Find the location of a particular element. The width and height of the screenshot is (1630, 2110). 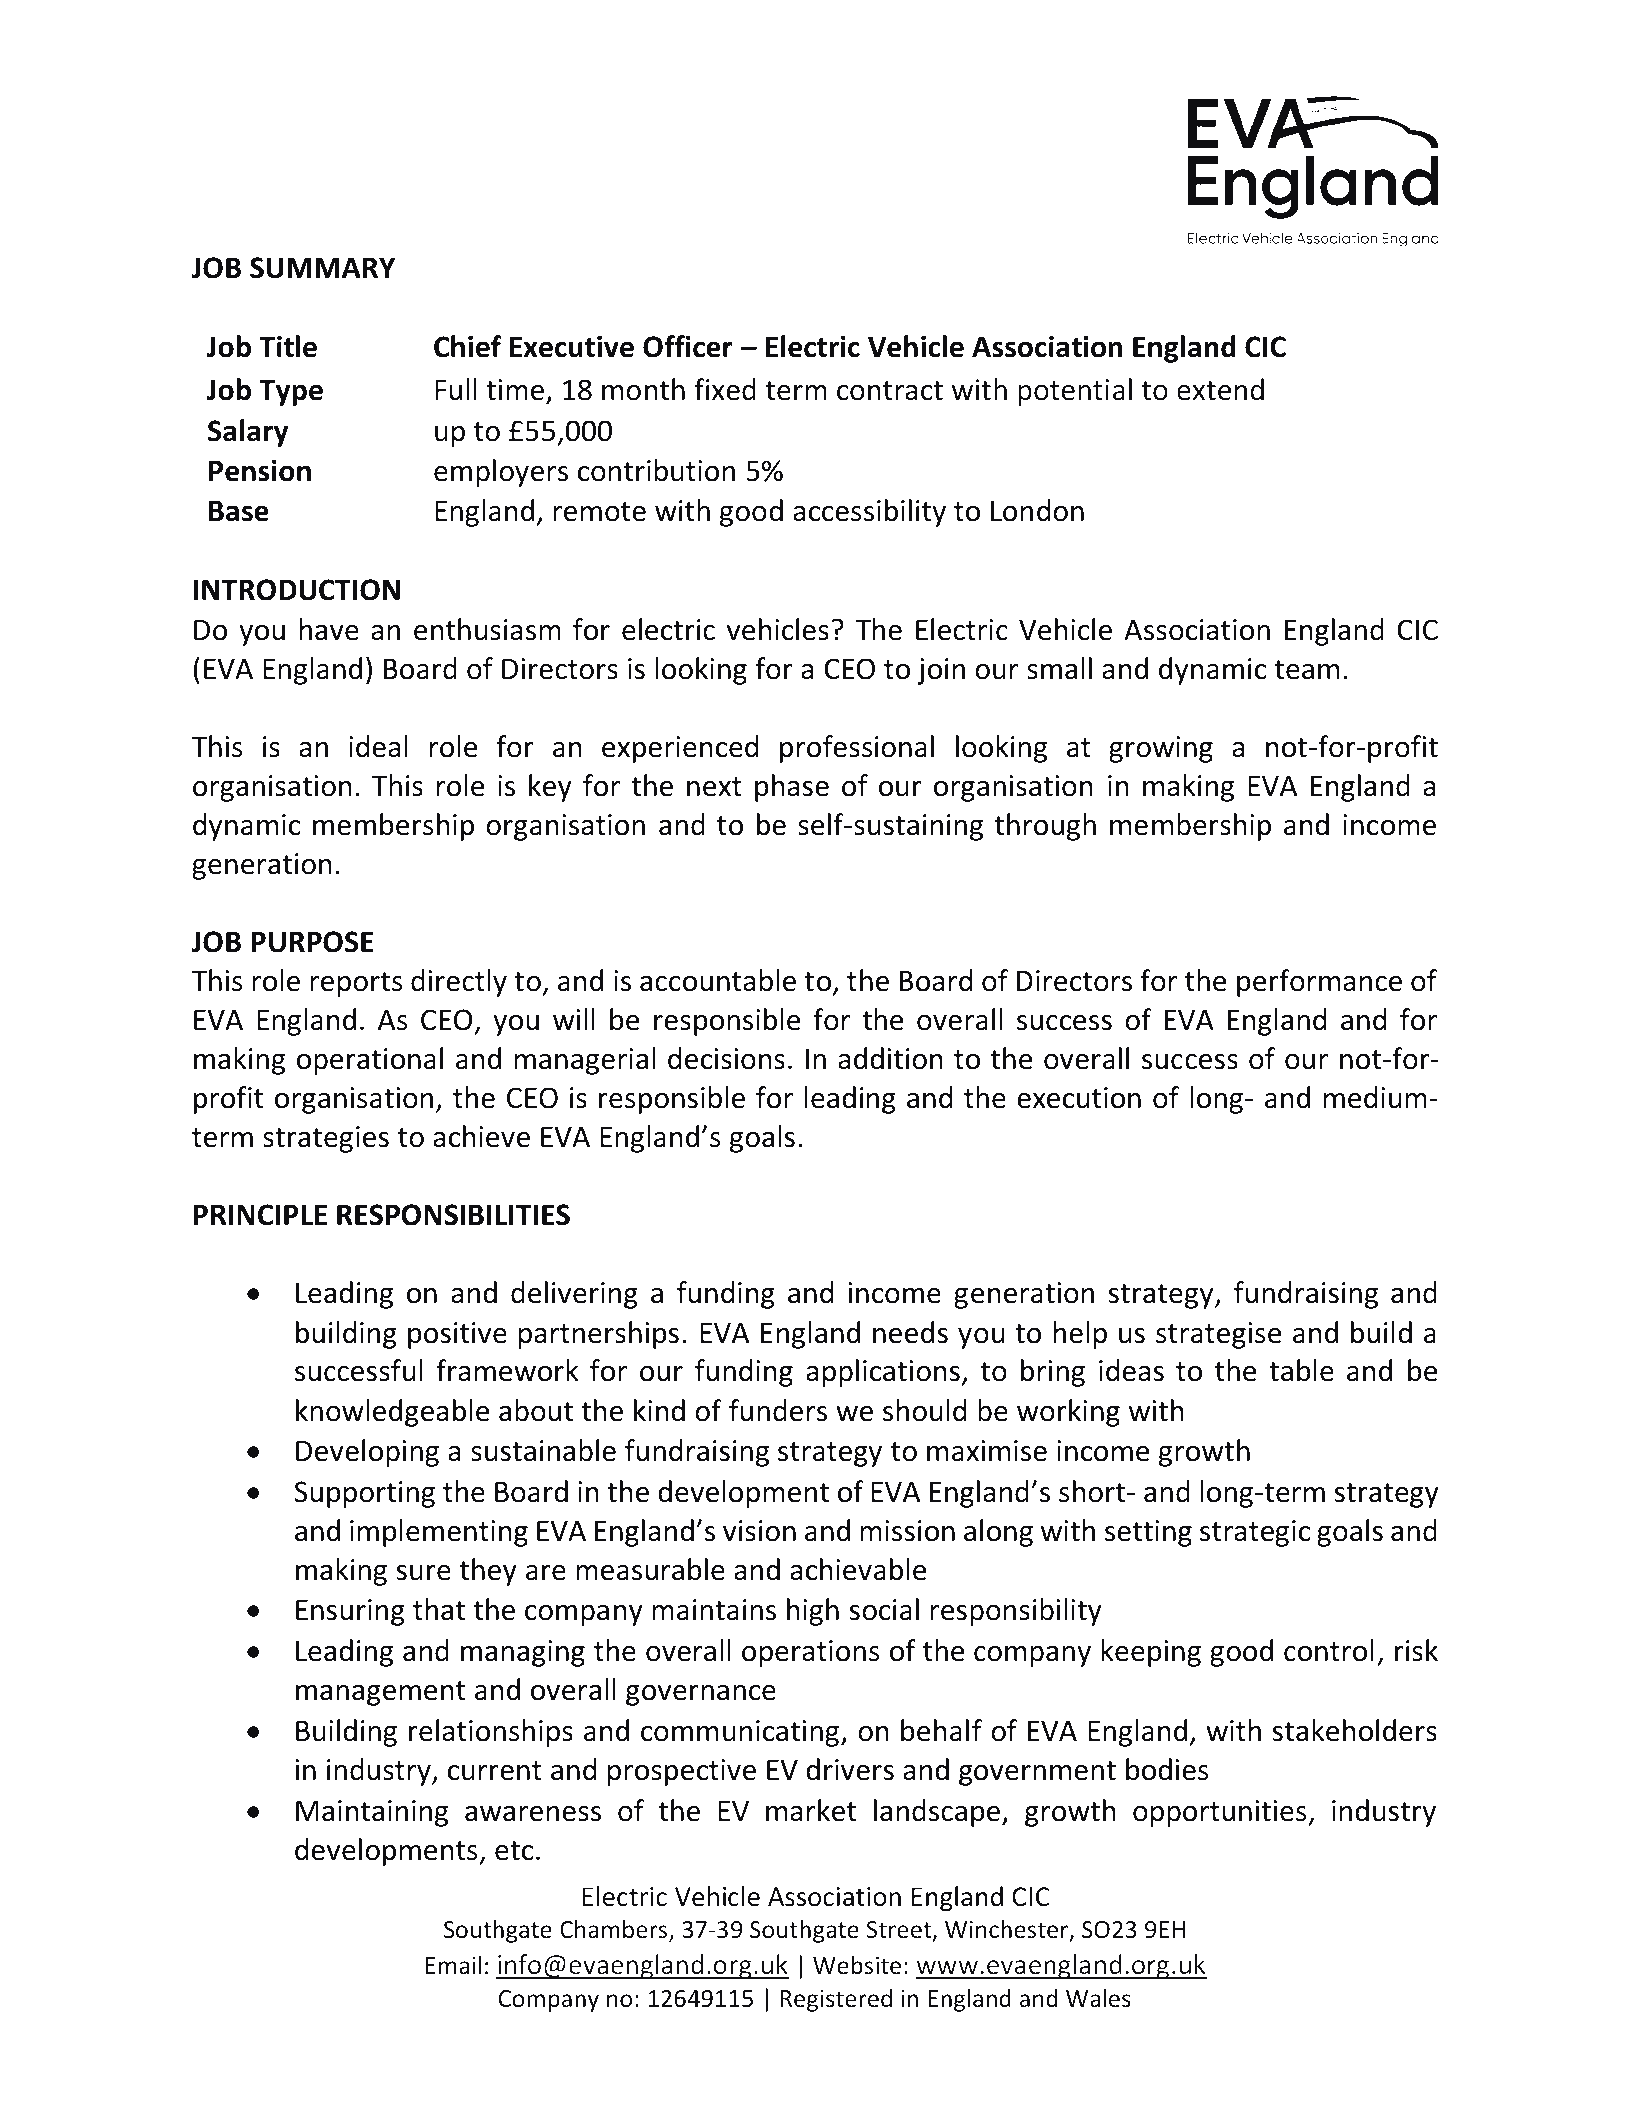

contract is located at coordinates (890, 391).
